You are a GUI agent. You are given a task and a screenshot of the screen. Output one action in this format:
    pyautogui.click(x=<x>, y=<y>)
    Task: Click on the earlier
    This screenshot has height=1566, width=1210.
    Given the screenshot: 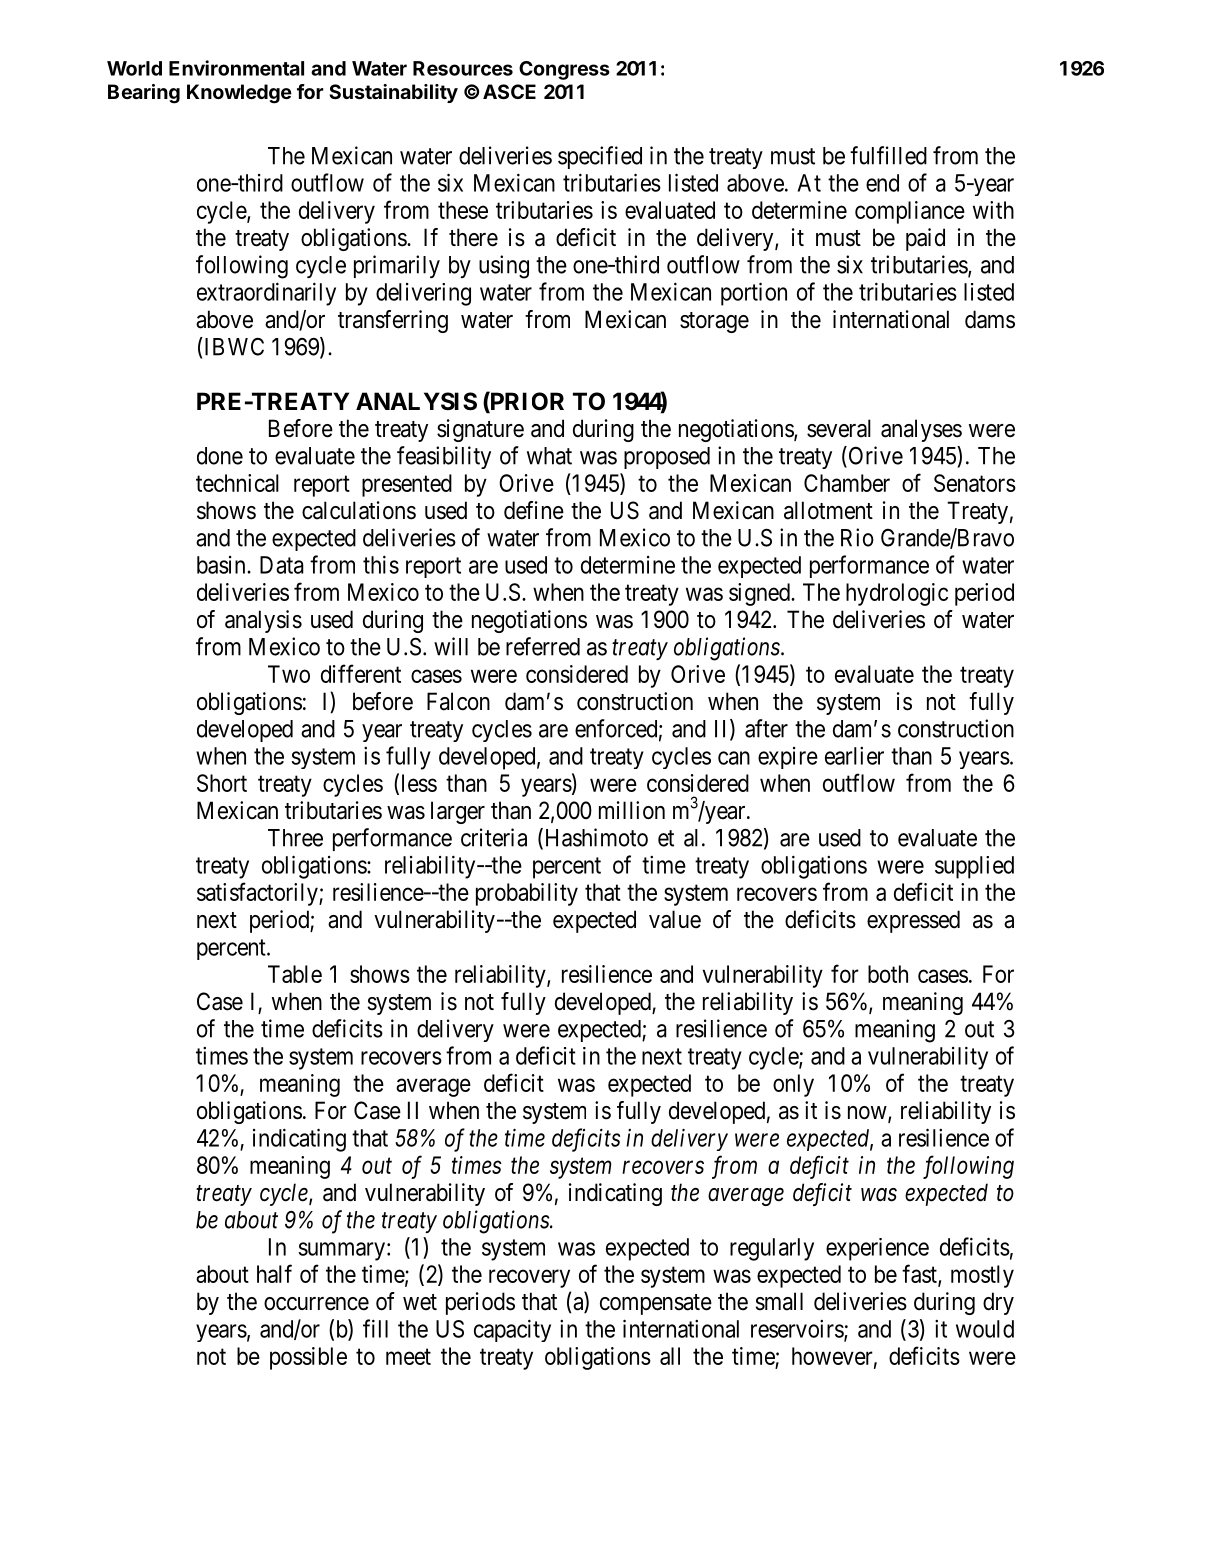 What is the action you would take?
    pyautogui.click(x=854, y=756)
